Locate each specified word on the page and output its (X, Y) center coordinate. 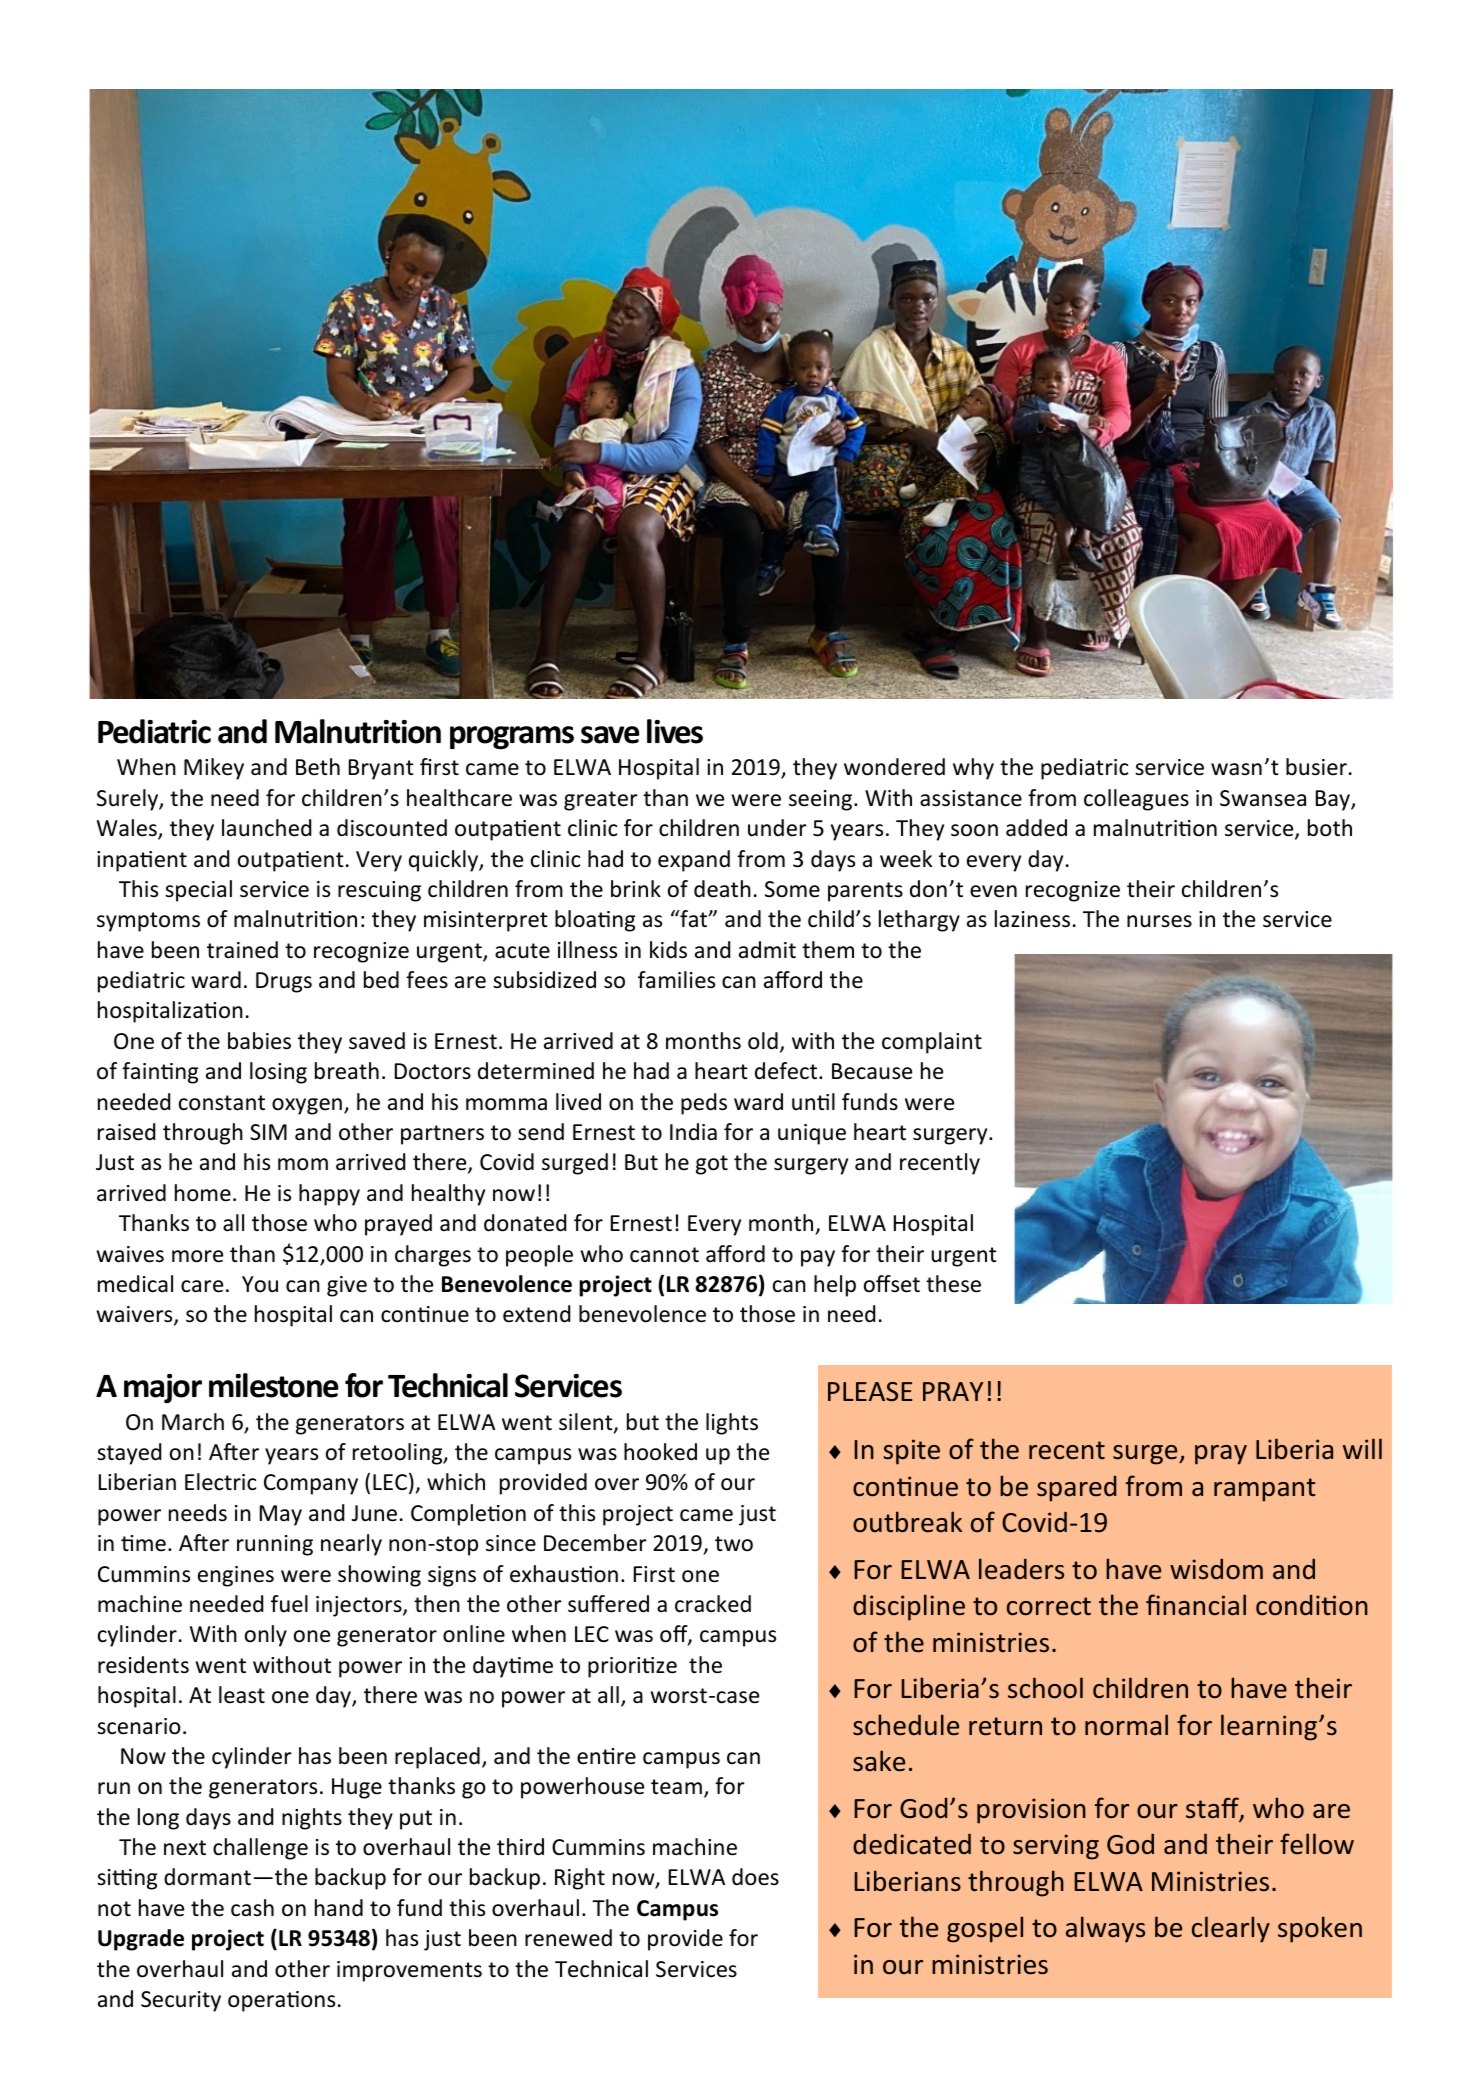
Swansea (1263, 798)
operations (281, 2001)
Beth (318, 767)
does (755, 1877)
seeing (822, 800)
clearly (1231, 1929)
